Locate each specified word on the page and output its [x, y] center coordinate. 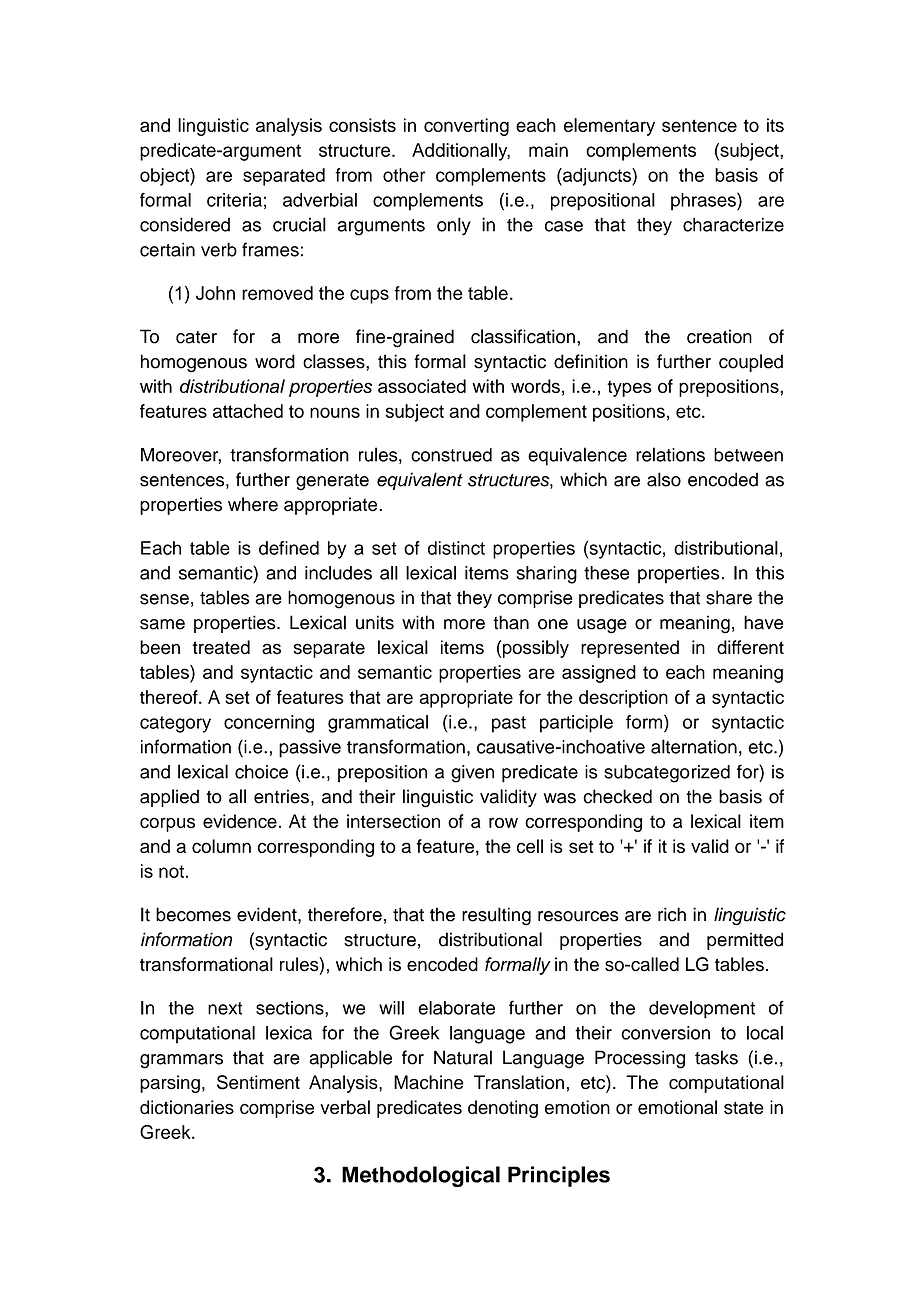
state [744, 1108]
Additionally [461, 152]
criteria [234, 200]
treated [221, 647]
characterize [733, 224]
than [511, 622]
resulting [496, 916]
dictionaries [187, 1107]
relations [670, 454]
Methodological [421, 1176]
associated [422, 386]
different [750, 647]
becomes [193, 914]
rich [672, 914]
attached [248, 411]
